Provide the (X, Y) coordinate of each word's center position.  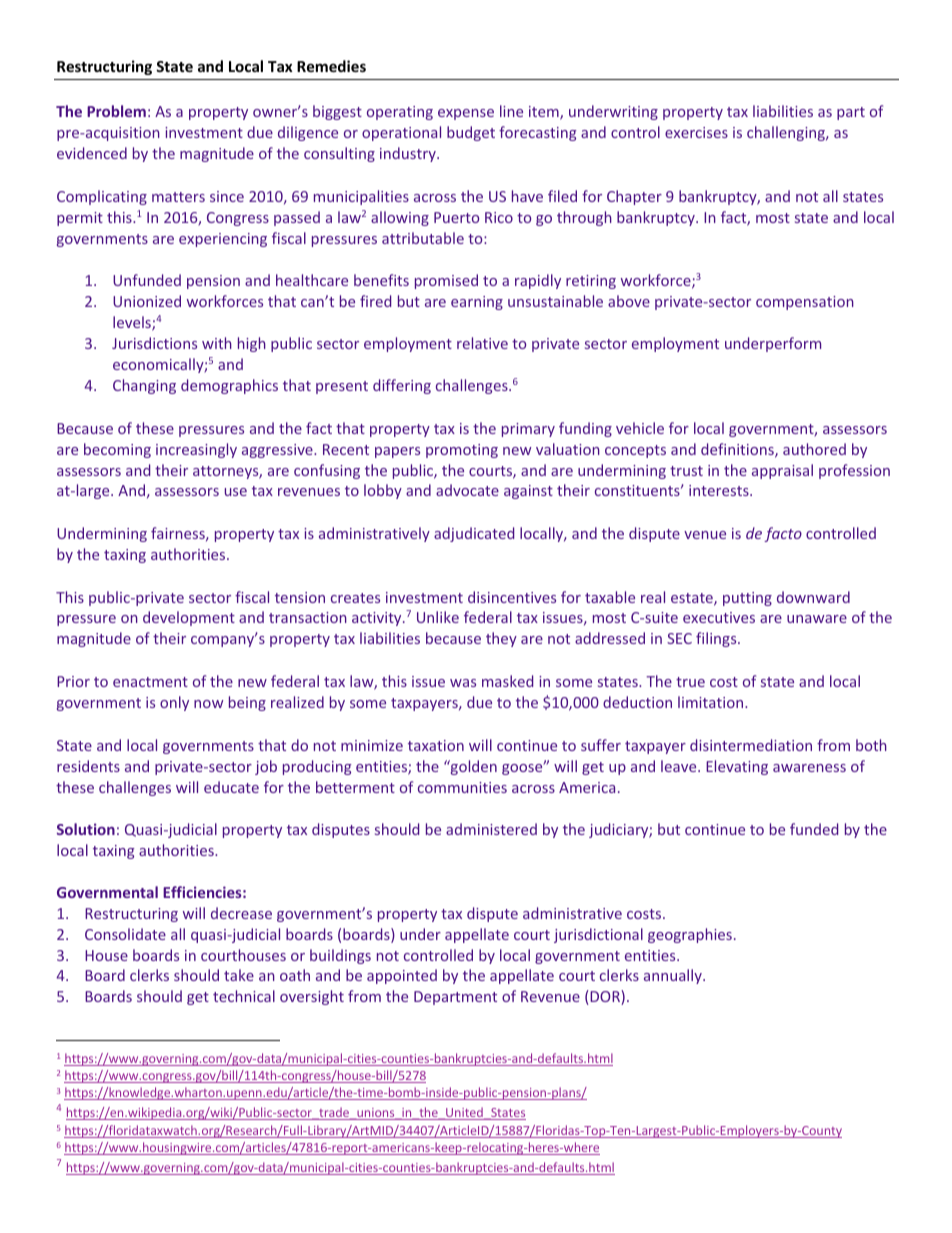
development (189, 618)
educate (231, 787)
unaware (817, 619)
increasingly (196, 450)
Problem (116, 111)
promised (446, 281)
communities (462, 787)
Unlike (438, 617)
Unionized (147, 301)
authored (814, 449)
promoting (462, 451)
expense (466, 114)
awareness (809, 768)
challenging (787, 133)
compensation (805, 303)
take (239, 975)
